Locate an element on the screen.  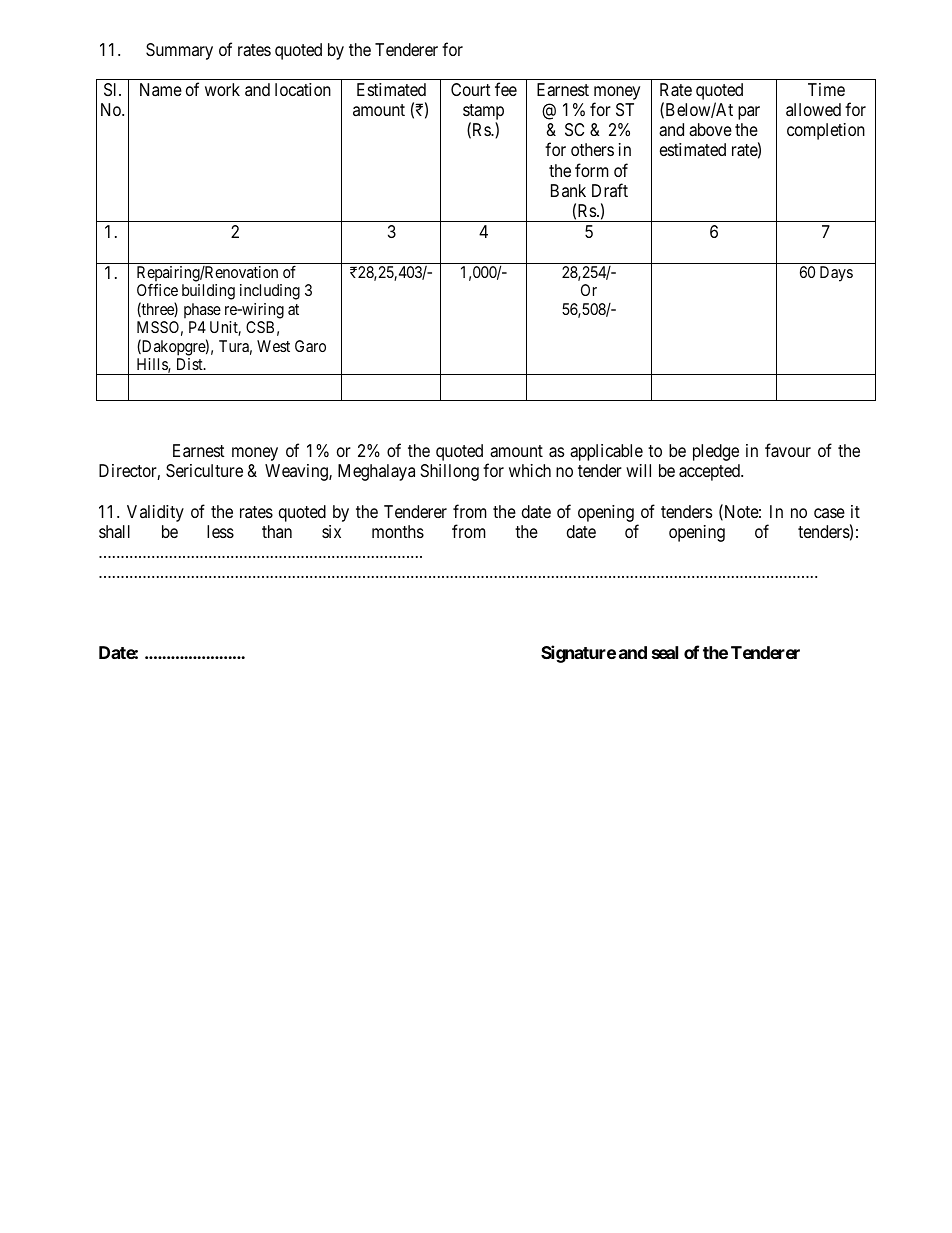
seal is located at coordinates (665, 652).
